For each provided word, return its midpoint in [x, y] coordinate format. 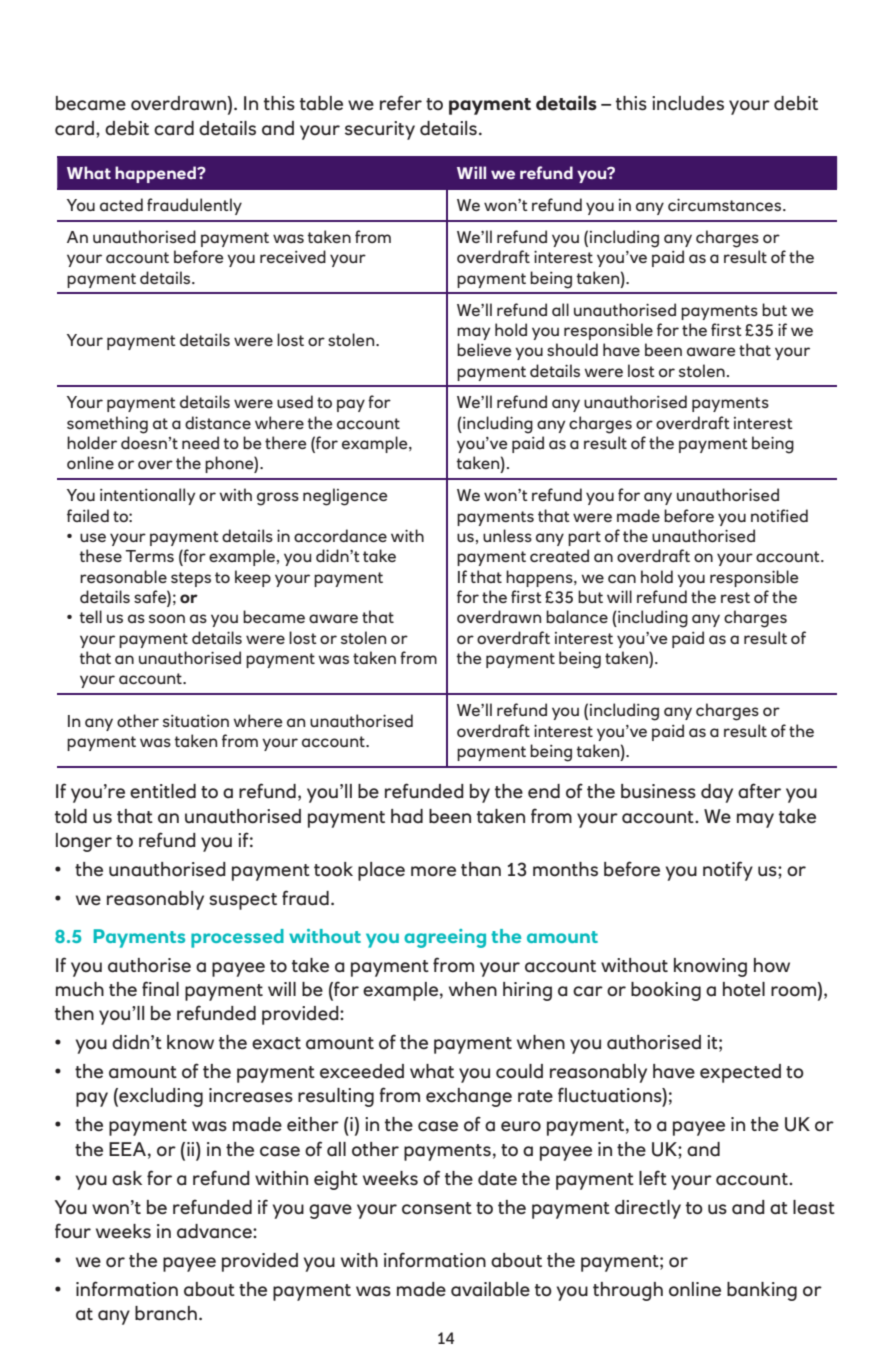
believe [484, 349]
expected [740, 1073]
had [407, 816]
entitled [163, 791]
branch [166, 1313]
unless [507, 535]
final [160, 989]
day [717, 793]
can [622, 578]
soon [167, 618]
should [572, 349]
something [107, 425]
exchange [469, 1097]
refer [401, 103]
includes [688, 103]
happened [156, 174]
